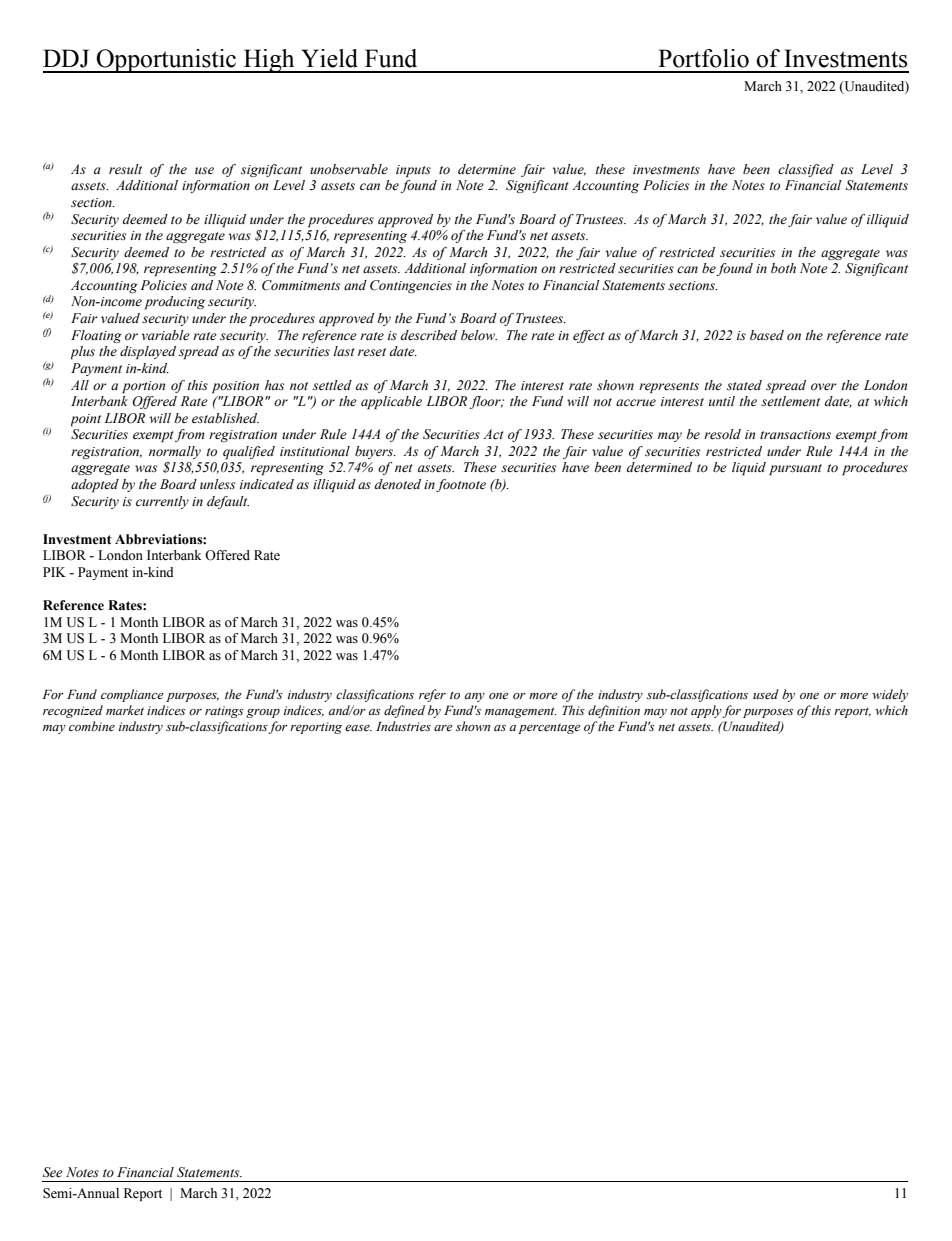 This screenshot has height=1241, width=952. I want to click on Portfolio, so click(703, 58).
